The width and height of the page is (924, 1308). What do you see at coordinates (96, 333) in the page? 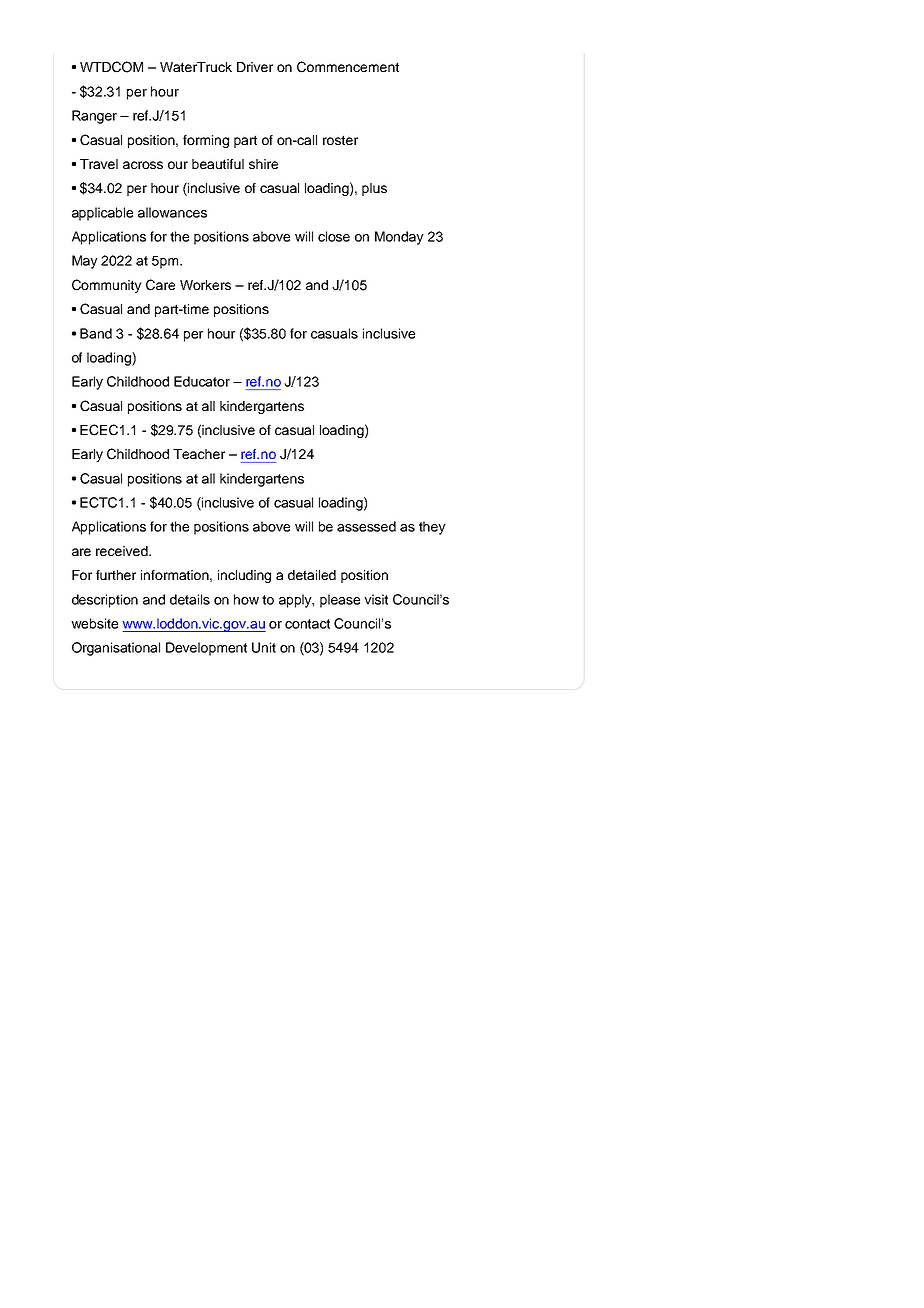
I see `Band` at bounding box center [96, 333].
